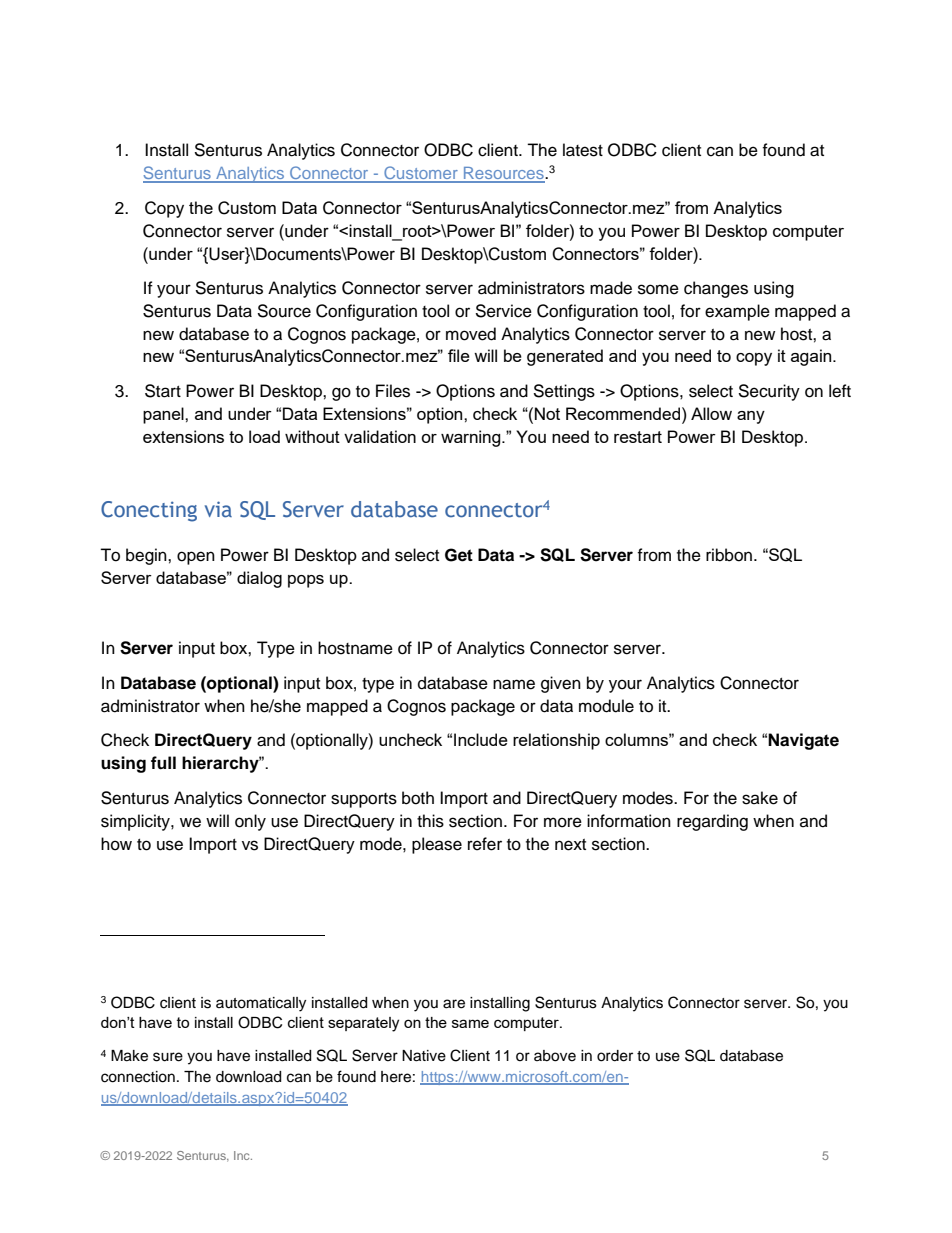  What do you see at coordinates (459, 555) in the screenshot?
I see `Get` at bounding box center [459, 555].
